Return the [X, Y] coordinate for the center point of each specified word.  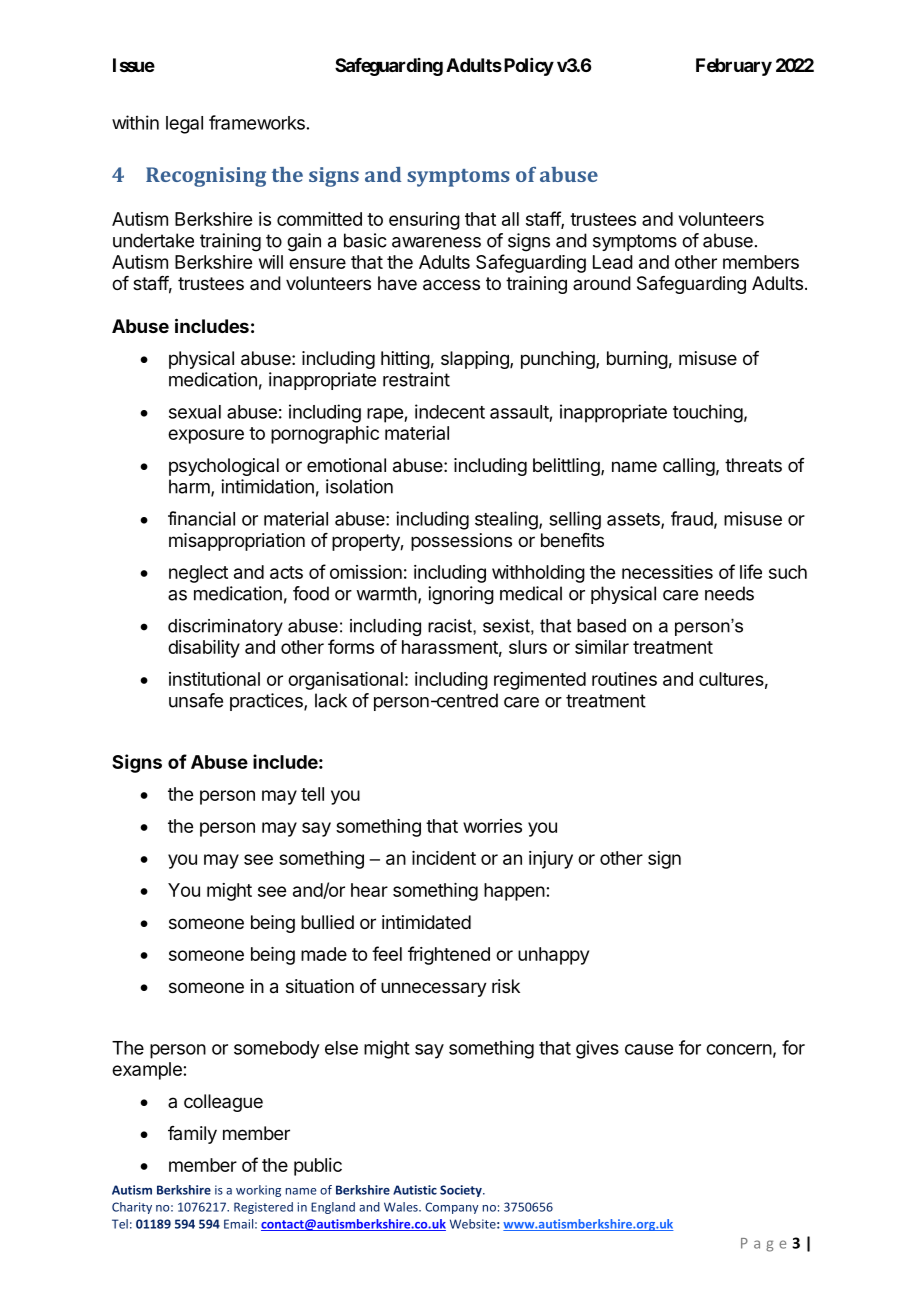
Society [462, 1191]
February [734, 67]
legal [184, 125]
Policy [527, 67]
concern [739, 1049]
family [192, 1135]
